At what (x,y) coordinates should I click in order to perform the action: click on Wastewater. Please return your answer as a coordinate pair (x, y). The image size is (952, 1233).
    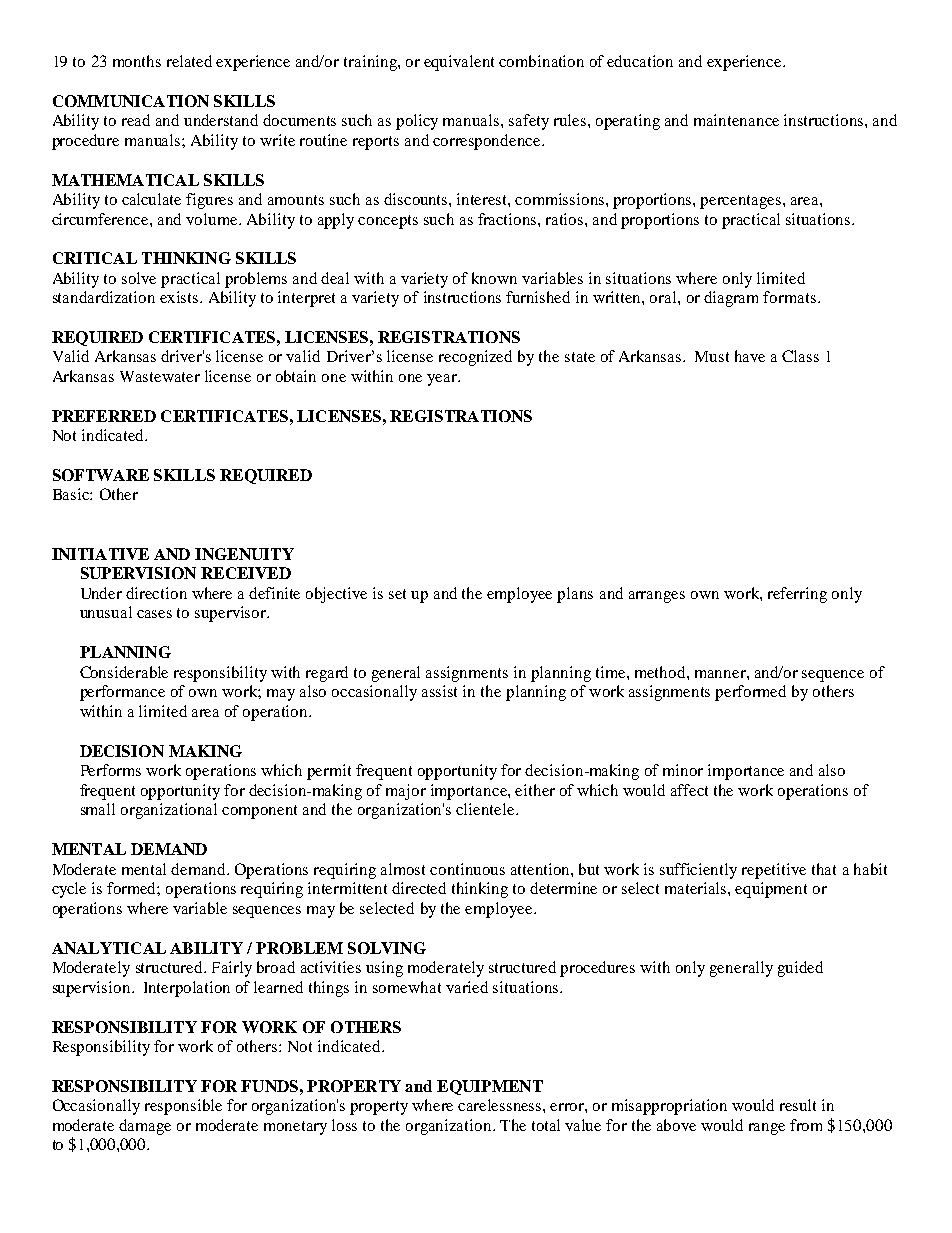
    Looking at the image, I should click on (160, 376).
